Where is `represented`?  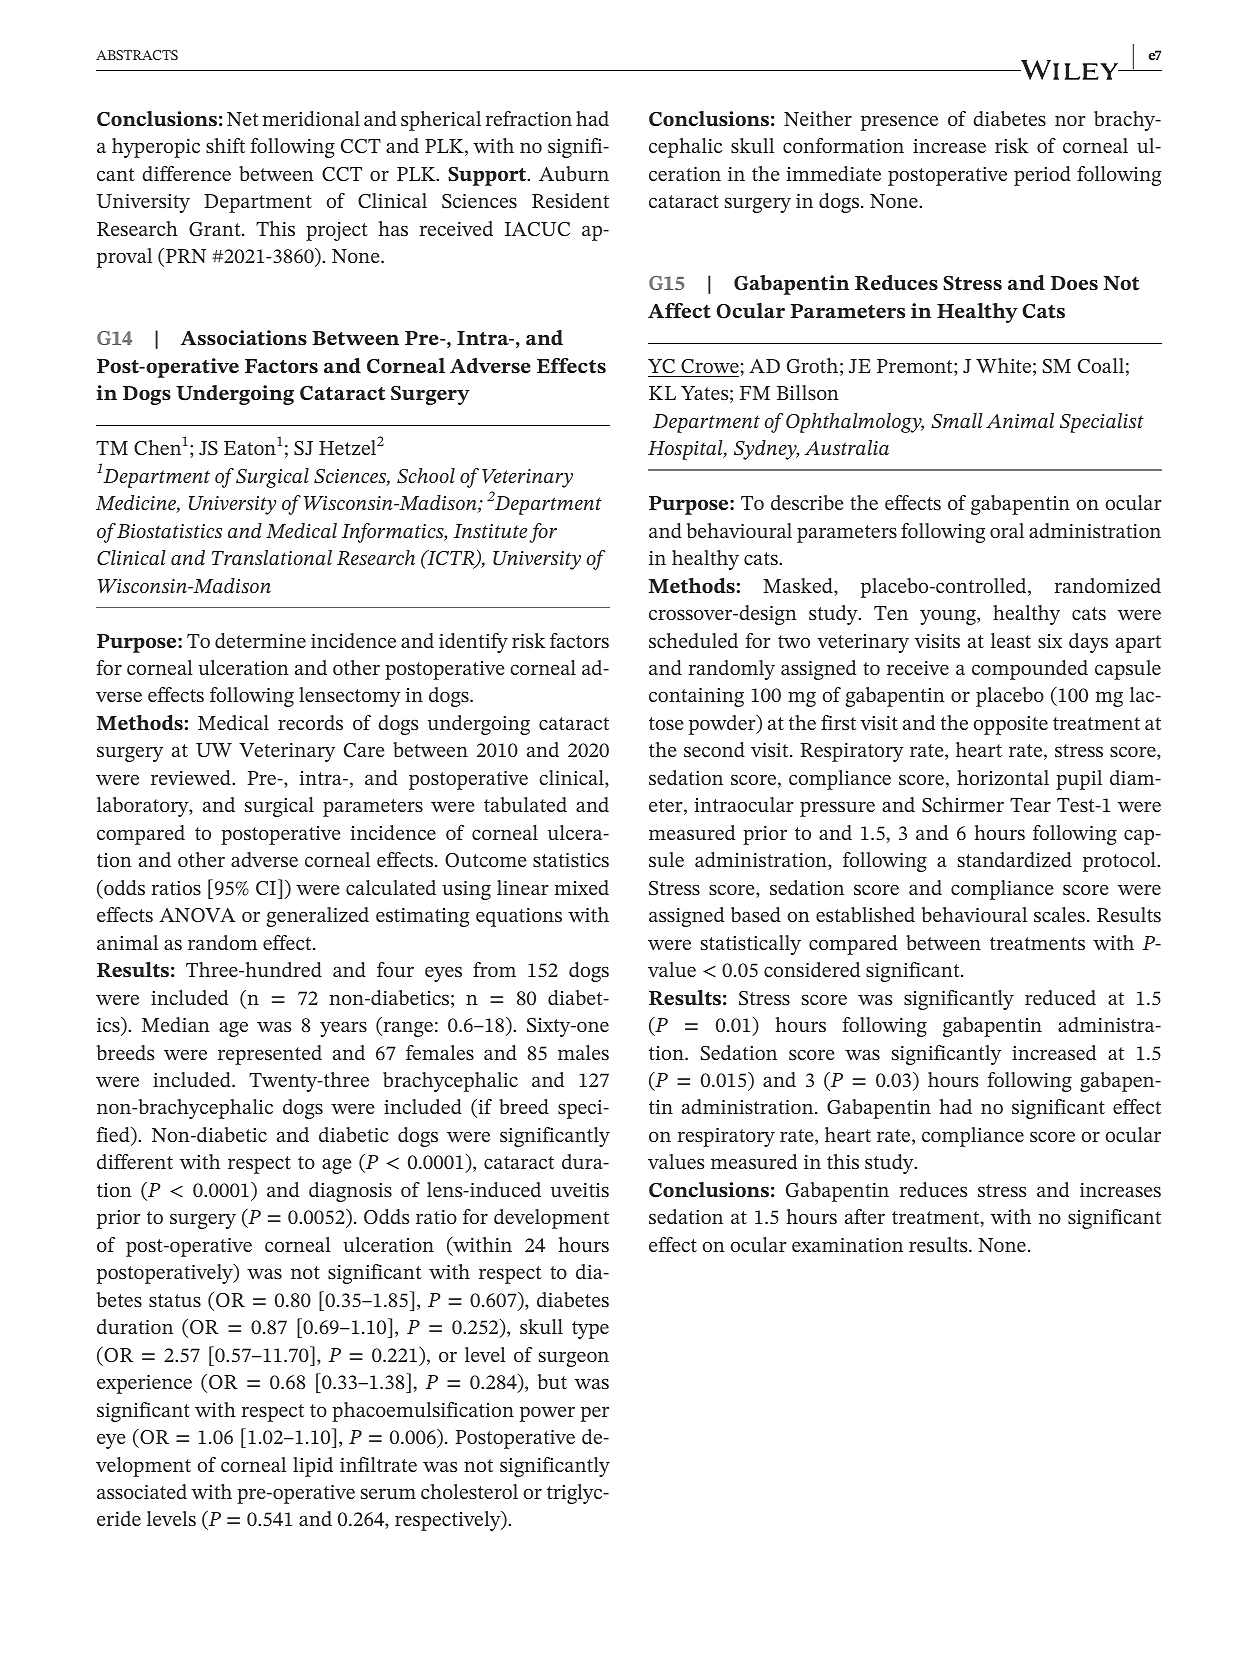
represented is located at coordinates (270, 1055).
